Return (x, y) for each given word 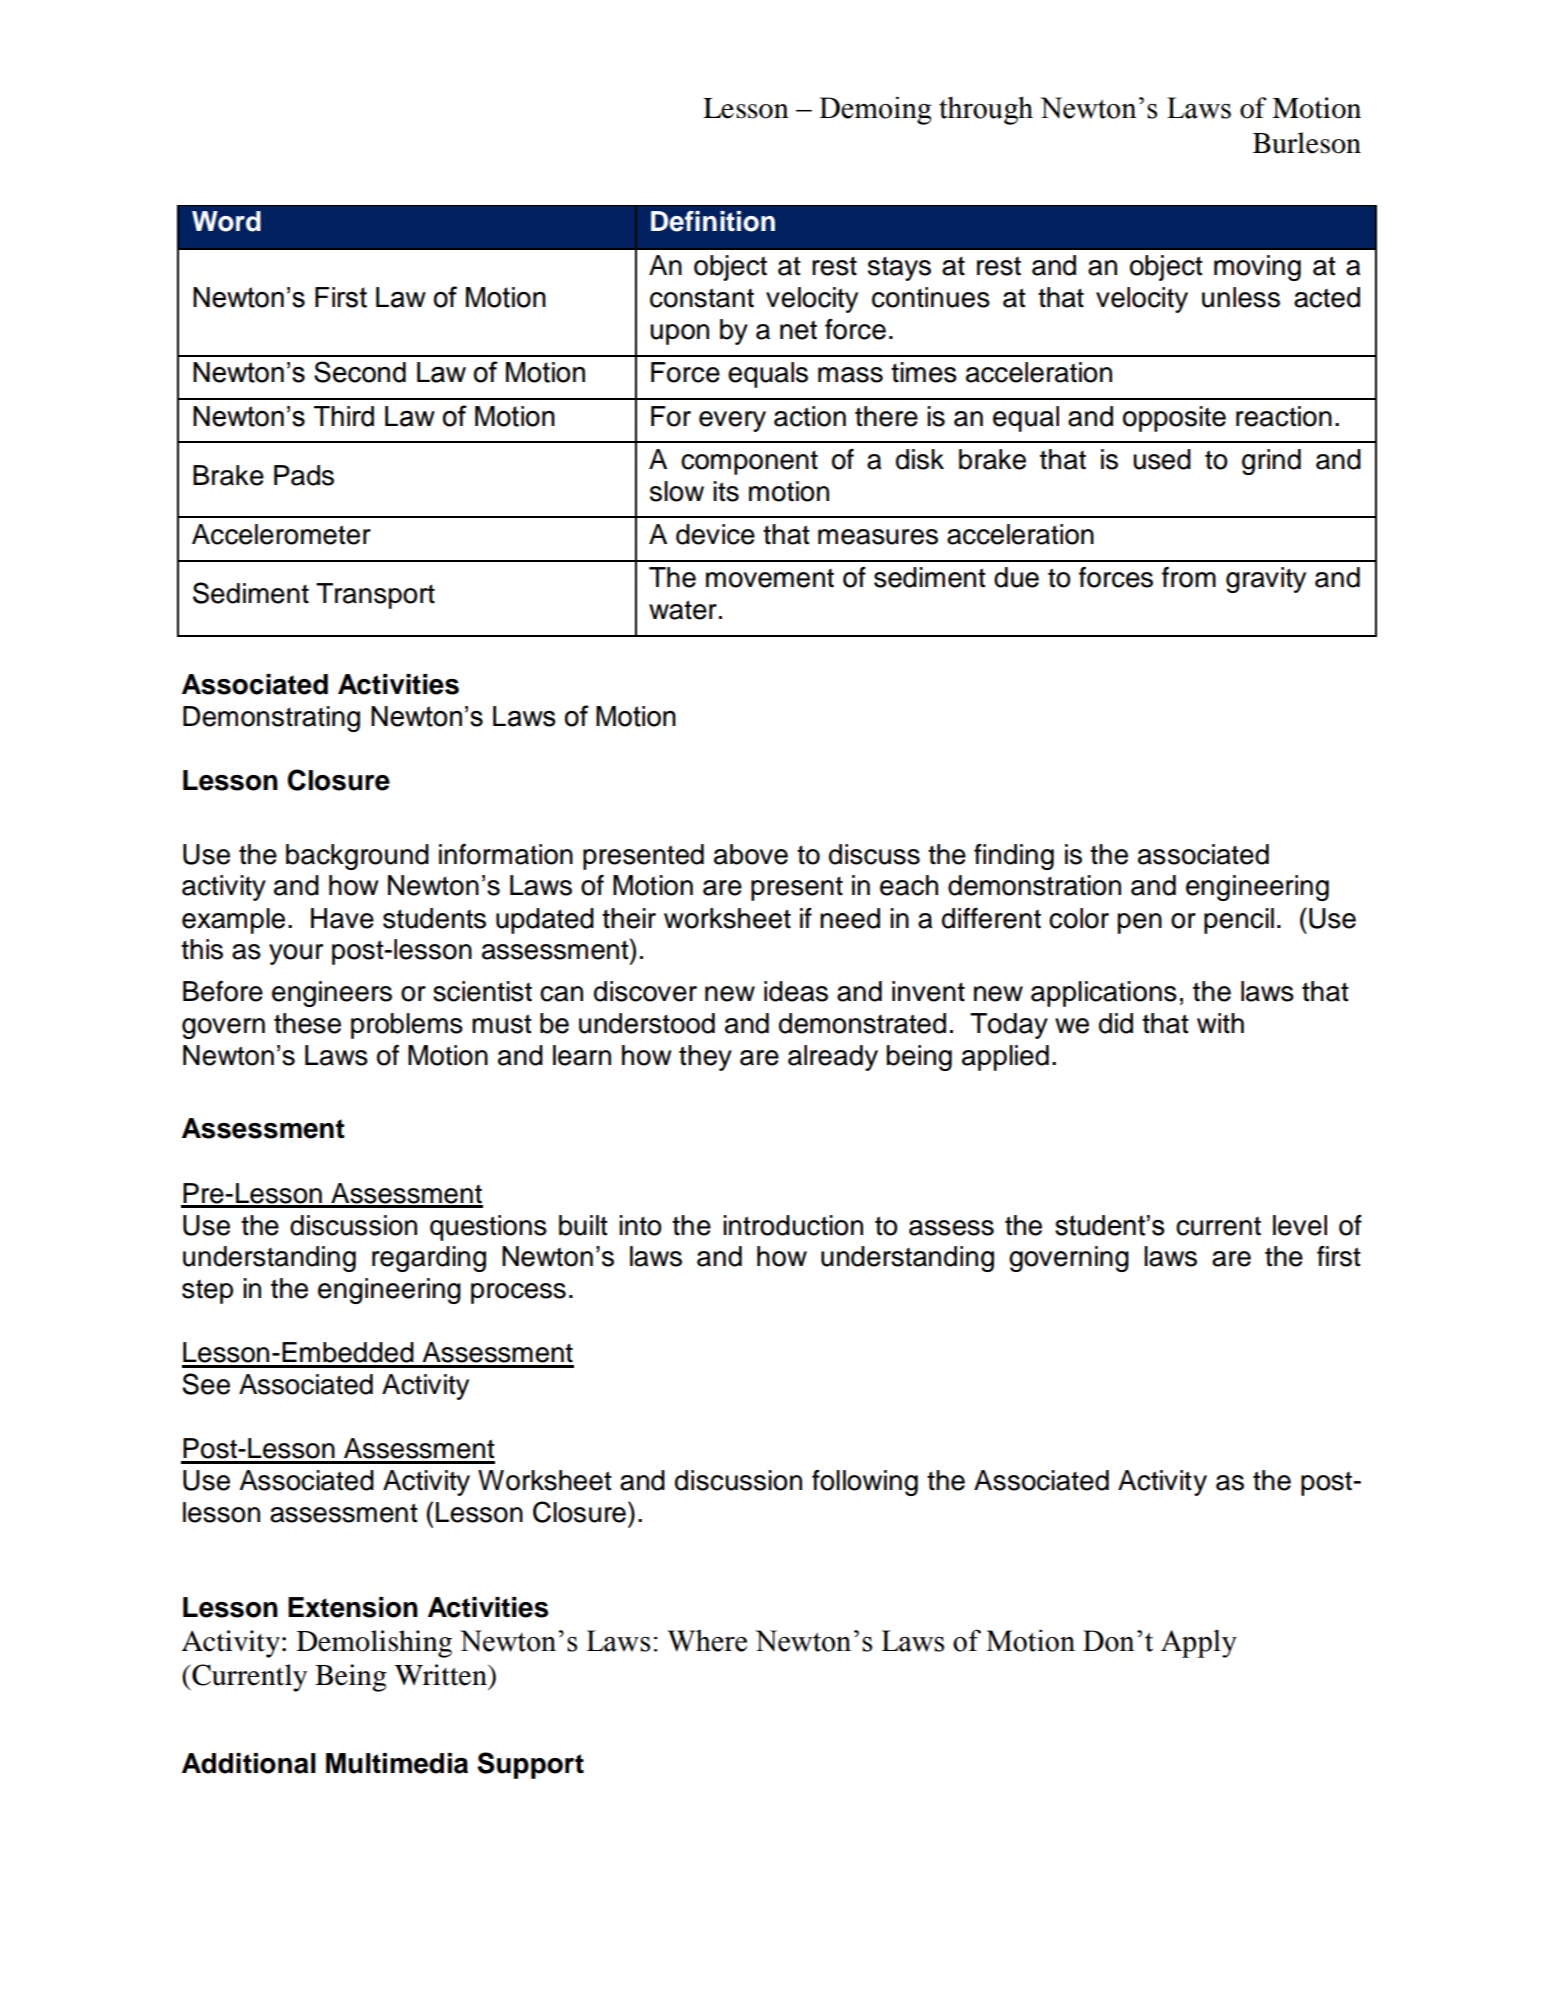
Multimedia (397, 1763)
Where (707, 1641)
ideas (796, 991)
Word (226, 221)
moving (1257, 268)
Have (342, 918)
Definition (713, 221)
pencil (1239, 921)
